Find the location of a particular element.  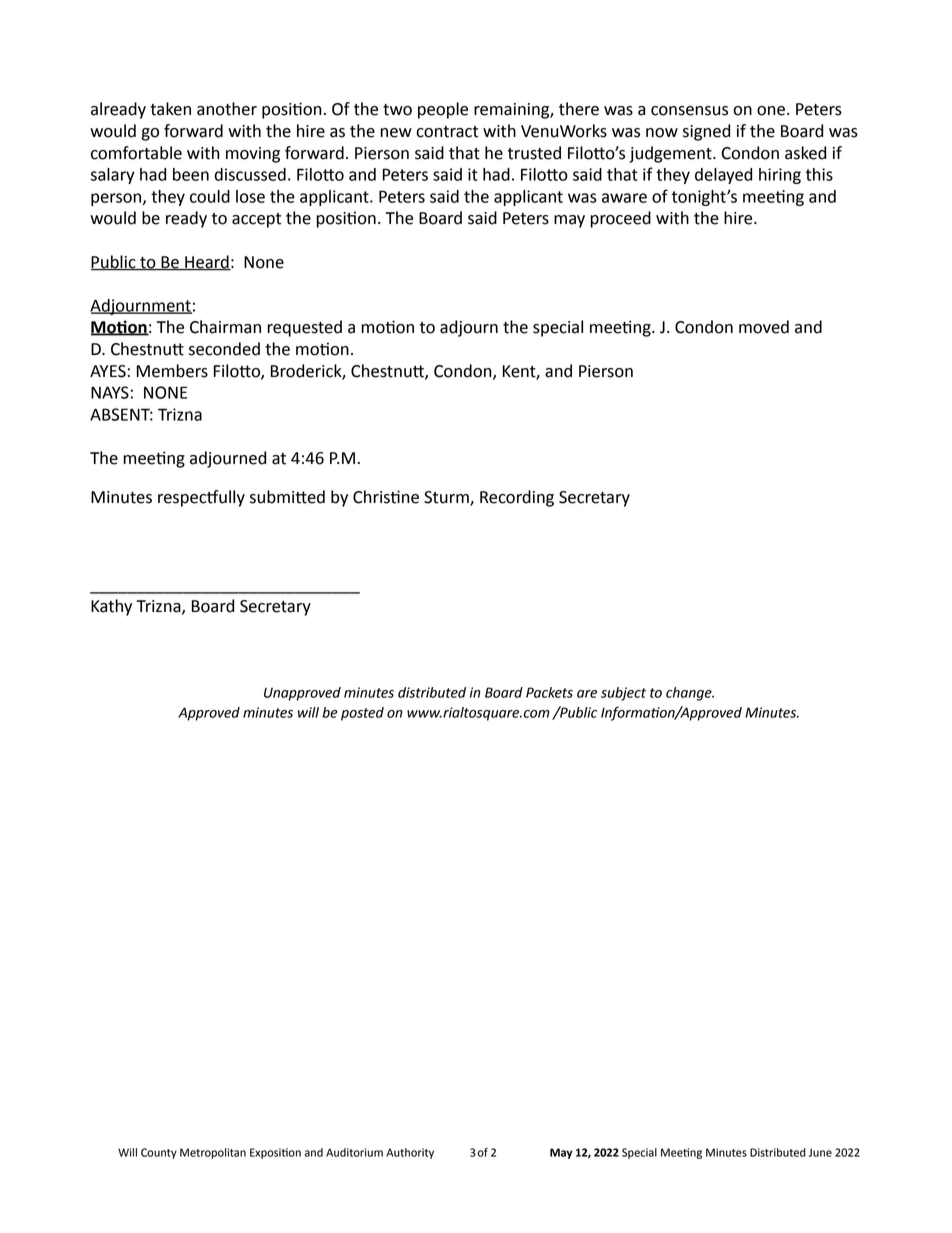

posted is located at coordinates (362, 714).
